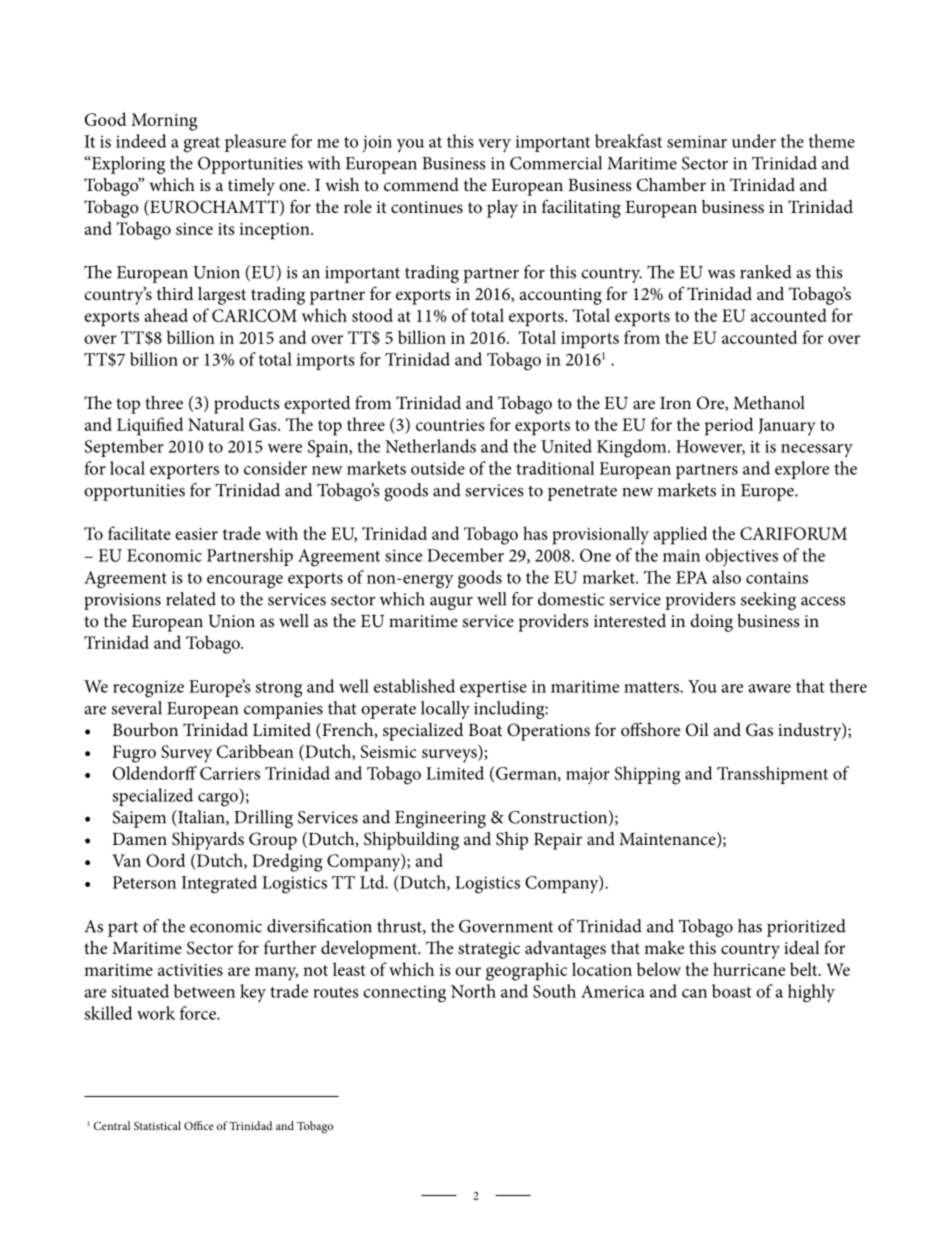 The height and width of the image is (1233, 952). I want to click on products, so click(247, 405).
